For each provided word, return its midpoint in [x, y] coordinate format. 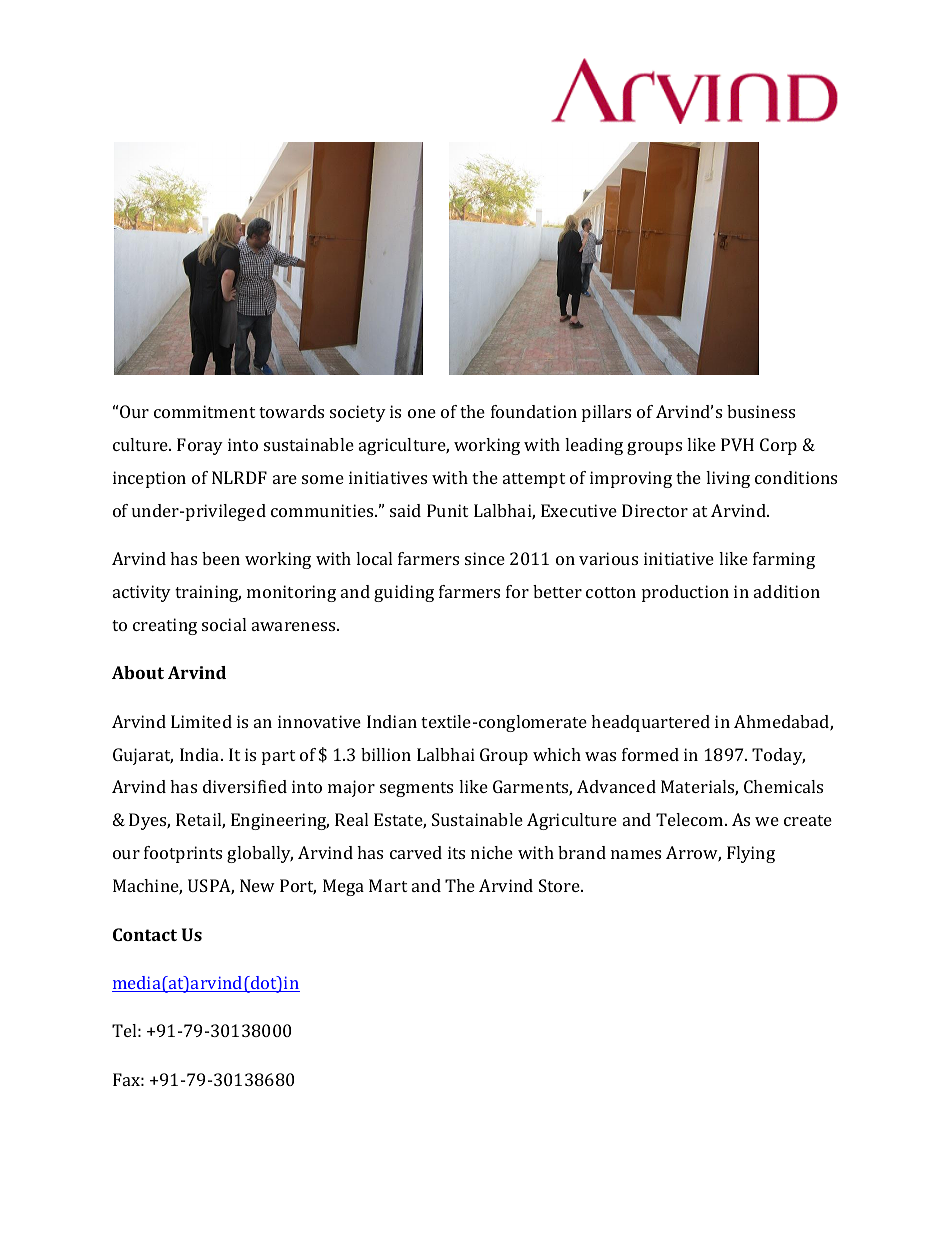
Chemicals [783, 786]
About [138, 672]
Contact [145, 934]
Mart [388, 885]
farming [784, 560]
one [422, 413]
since [485, 558]
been [221, 558]
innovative [319, 721]
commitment [204, 411]
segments [416, 789]
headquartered [650, 723]
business [761, 411]
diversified [245, 786]
